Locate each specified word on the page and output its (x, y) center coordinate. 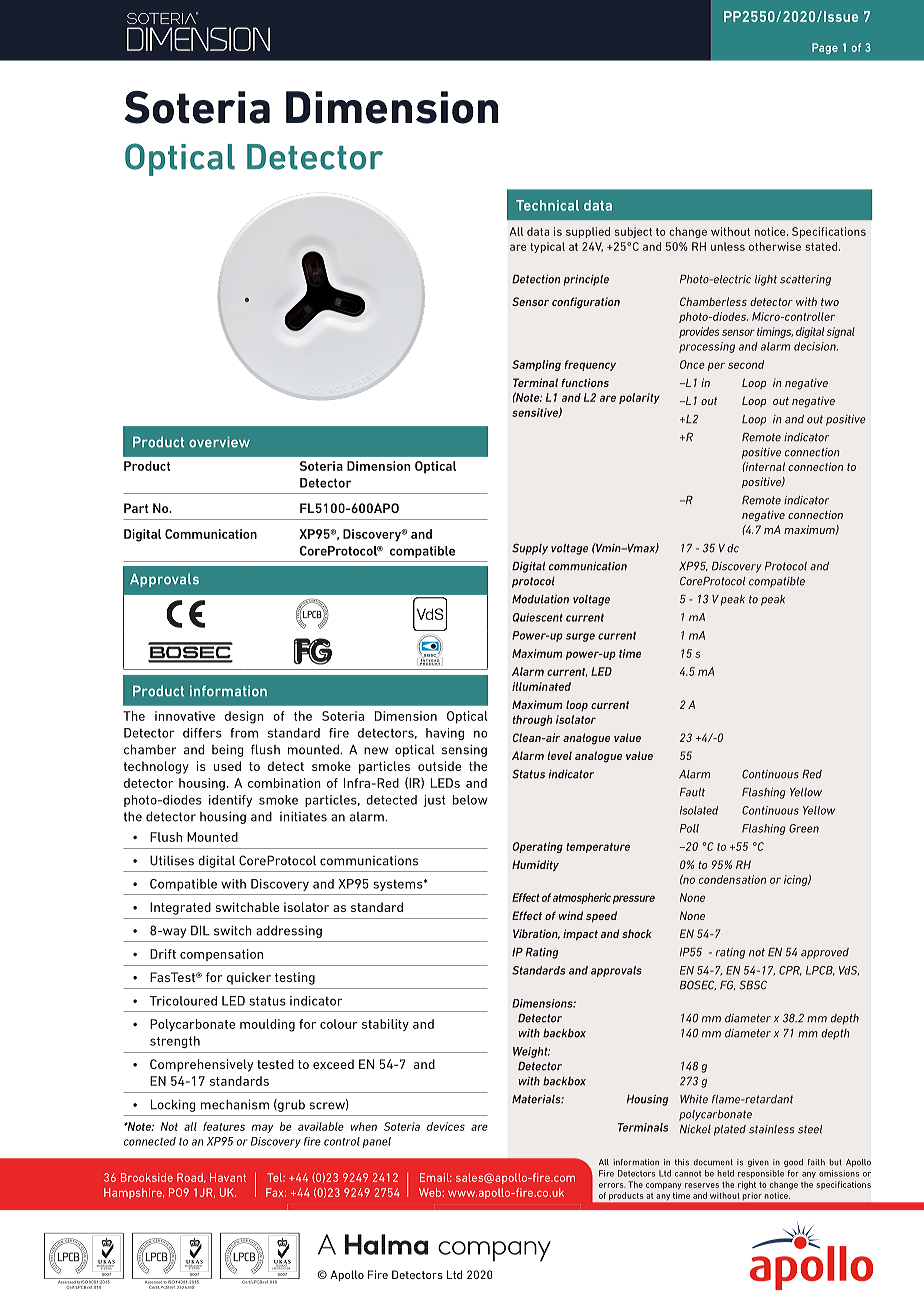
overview (219, 442)
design (244, 717)
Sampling (536, 365)
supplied (588, 232)
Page (825, 48)
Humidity (535, 865)
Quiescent (538, 617)
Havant (228, 1177)
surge (580, 637)
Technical (547, 205)
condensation (732, 879)
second (746, 364)
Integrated (180, 908)
